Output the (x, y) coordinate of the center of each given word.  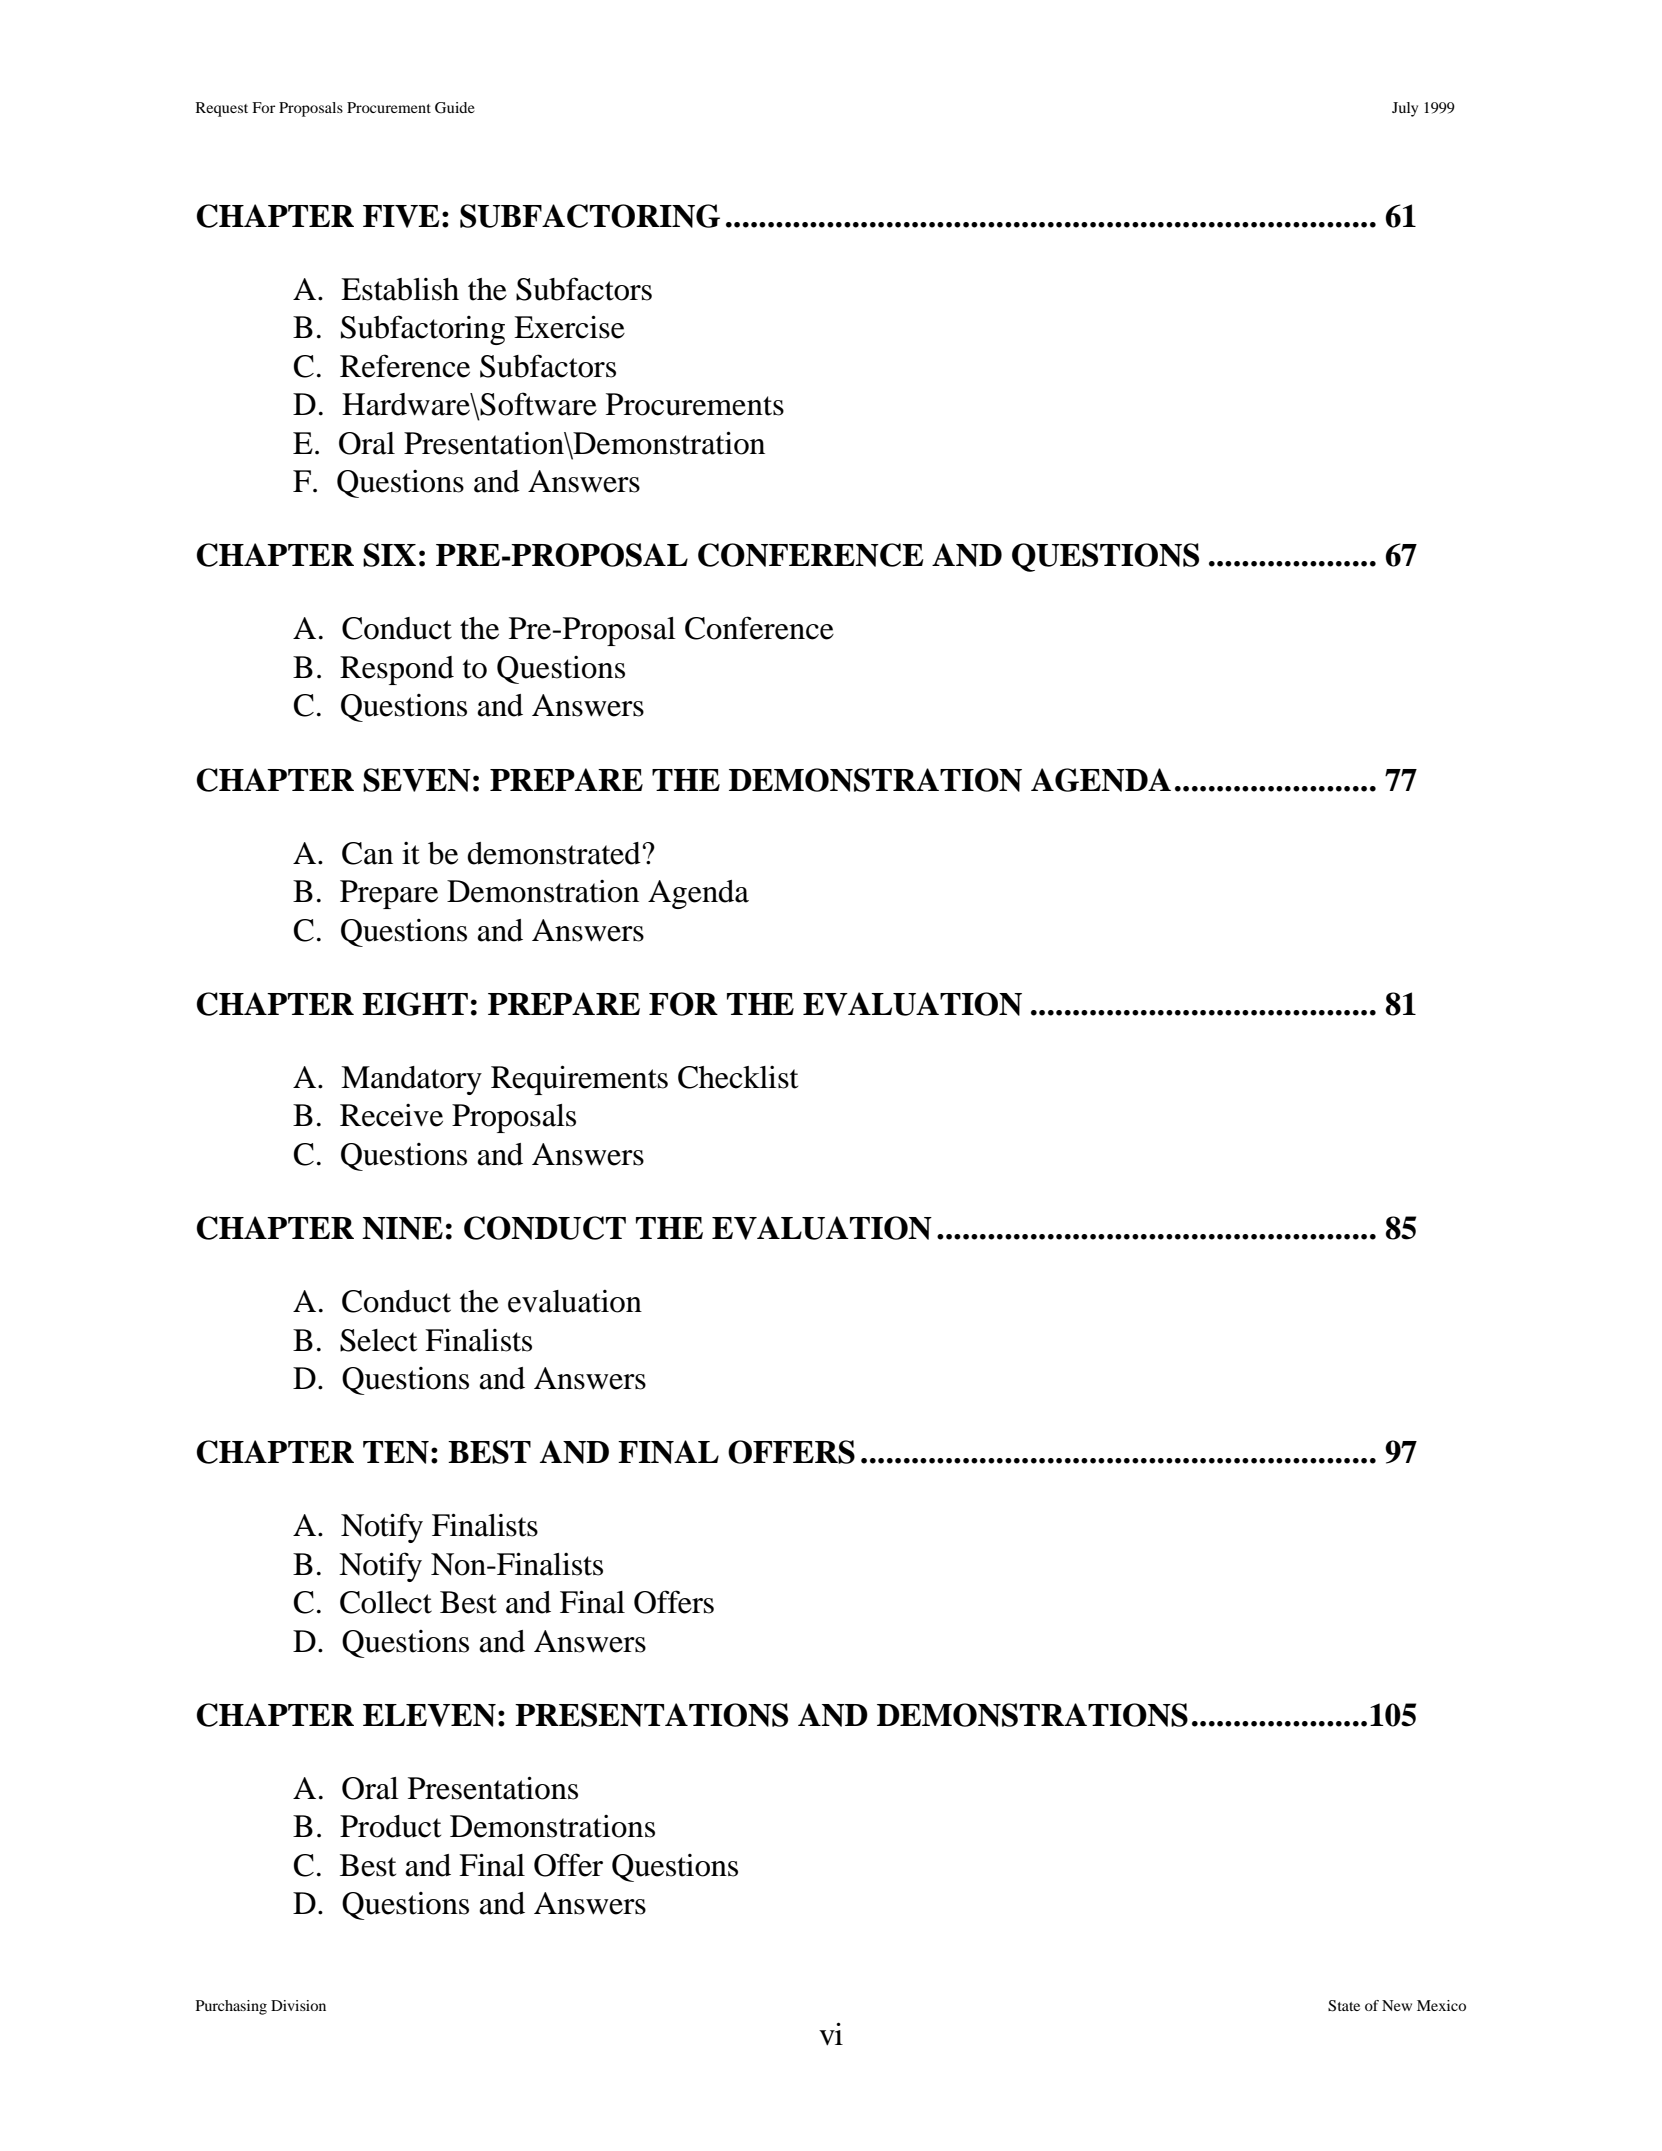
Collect (386, 1602)
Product (390, 1826)
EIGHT (415, 1004)
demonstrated (554, 853)
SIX (389, 555)
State (1344, 2006)
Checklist (738, 1077)
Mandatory (411, 1080)
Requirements (579, 1080)
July (1405, 109)
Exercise (569, 327)
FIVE (401, 216)
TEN (396, 1452)
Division (298, 2005)
